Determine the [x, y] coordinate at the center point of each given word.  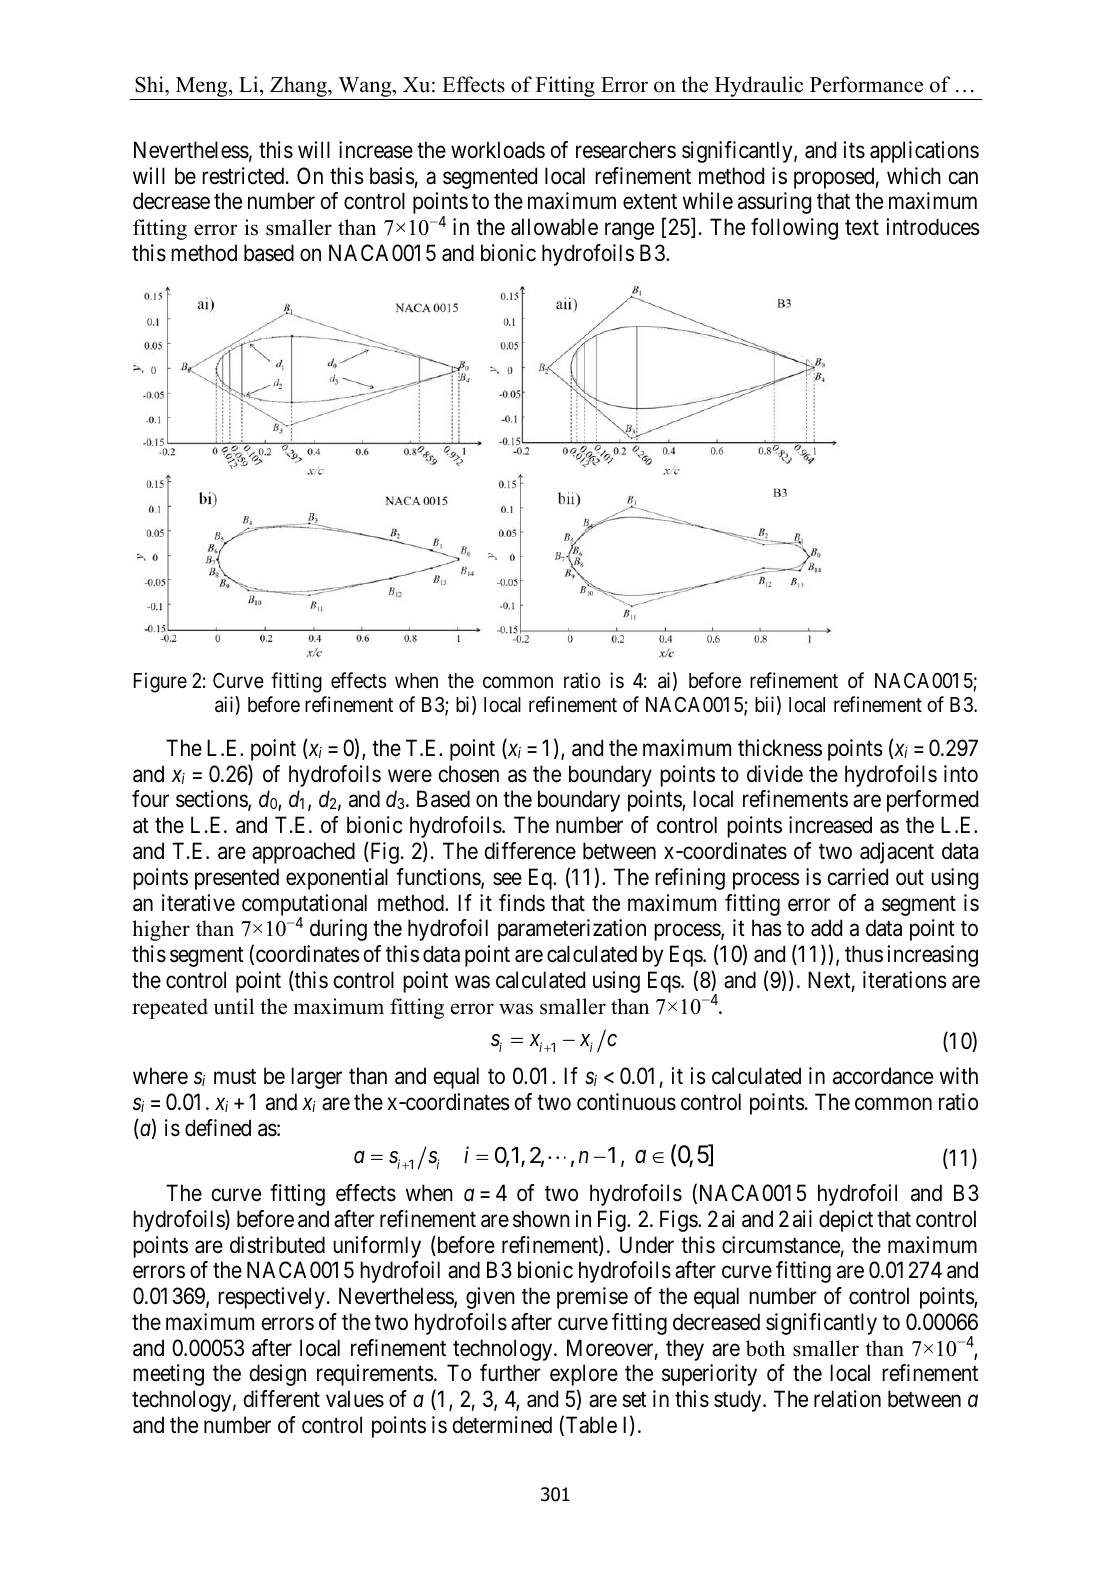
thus [864, 954]
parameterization [572, 930]
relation [847, 1399]
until [233, 1006]
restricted [244, 176]
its [854, 150]
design [278, 1375]
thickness [780, 748]
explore [584, 1375]
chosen [469, 774]
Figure [160, 682]
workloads [498, 150]
